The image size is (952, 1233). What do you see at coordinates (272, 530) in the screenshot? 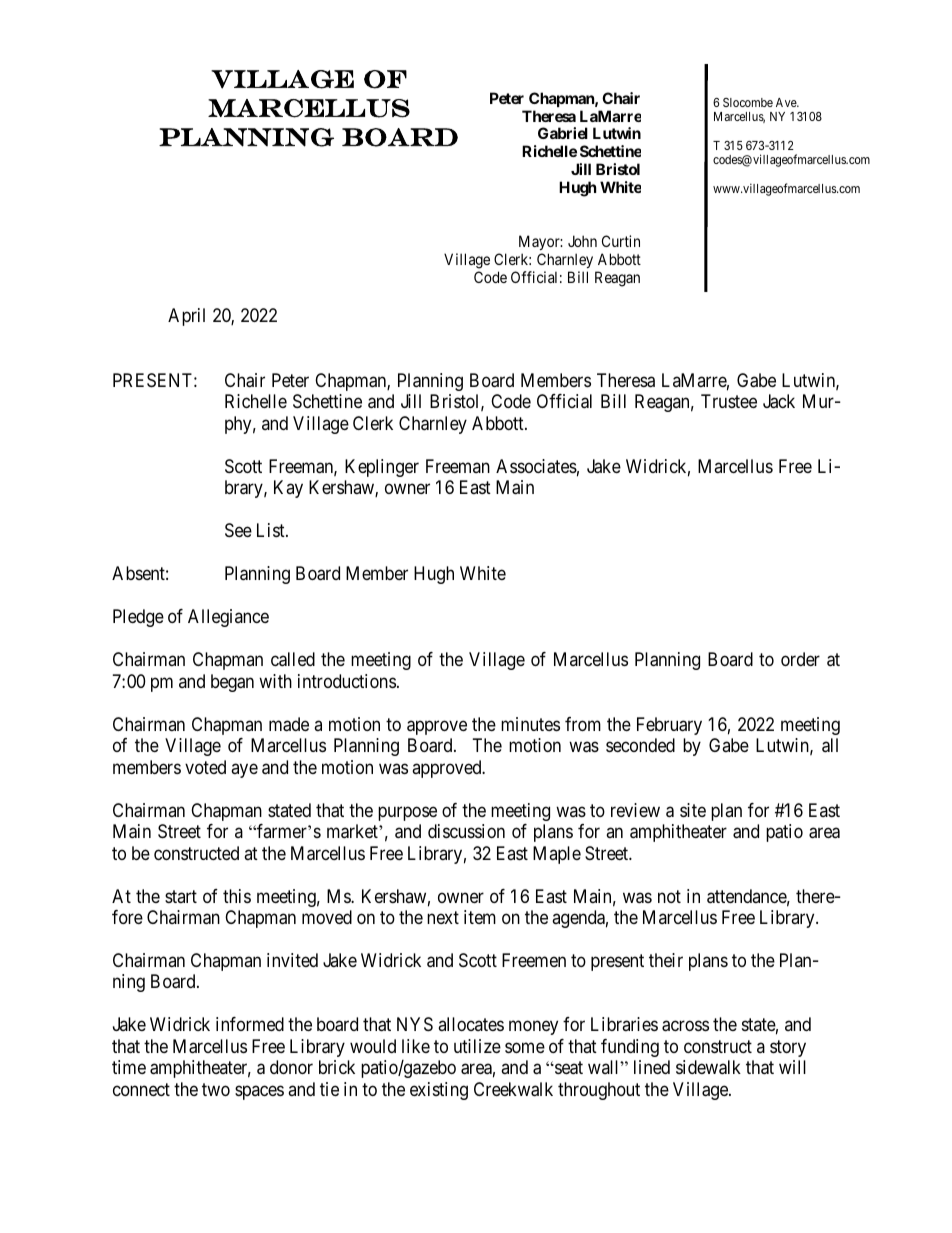
I see `List` at bounding box center [272, 530].
